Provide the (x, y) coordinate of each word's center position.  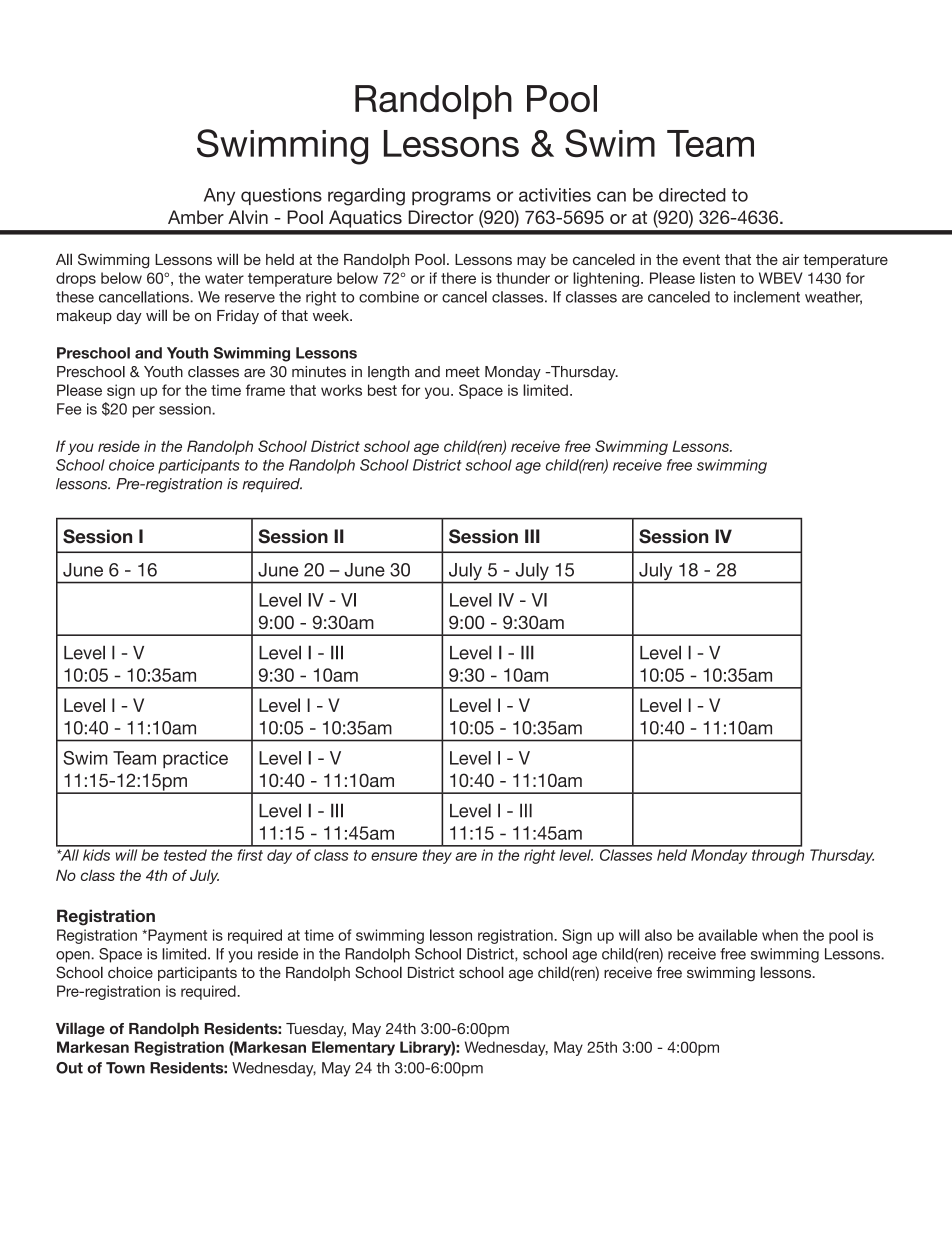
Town (125, 1068)
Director (441, 217)
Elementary (353, 1048)
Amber (196, 217)
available (728, 935)
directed (692, 195)
